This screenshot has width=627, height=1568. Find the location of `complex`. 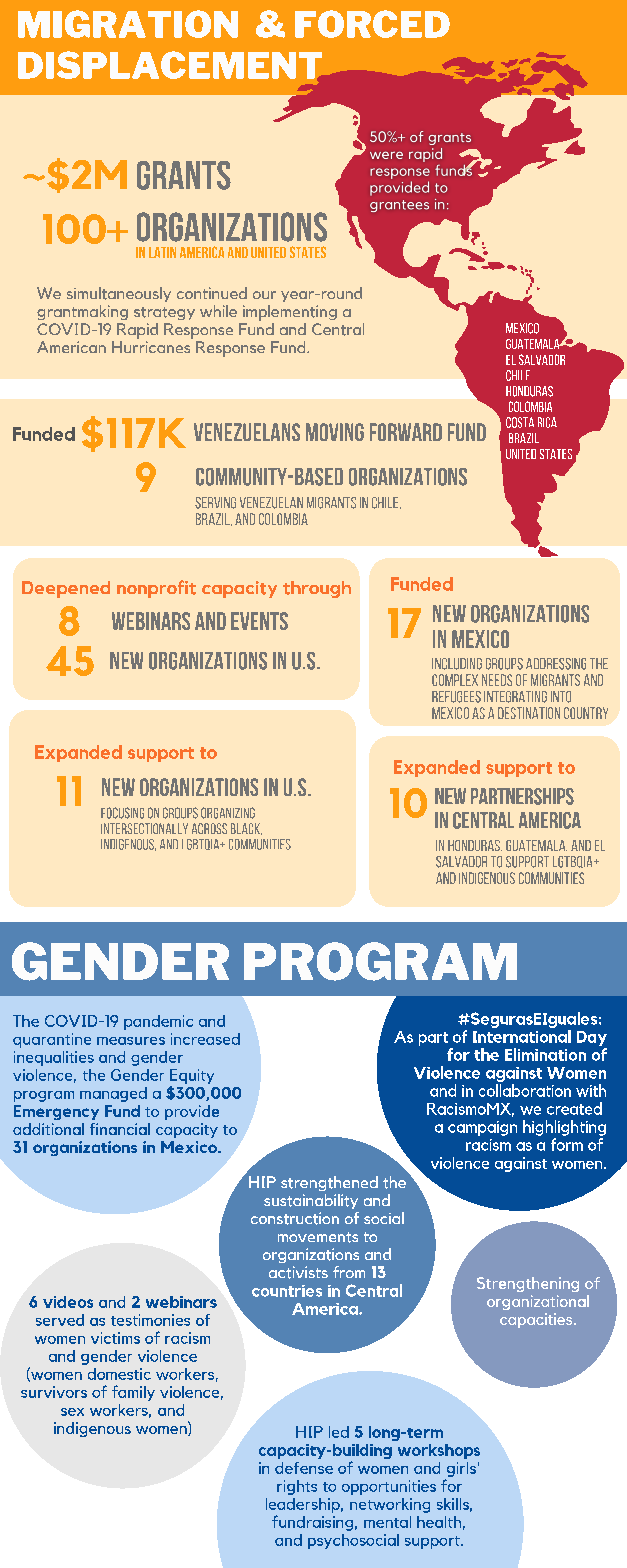

complex is located at coordinates (455, 680).
